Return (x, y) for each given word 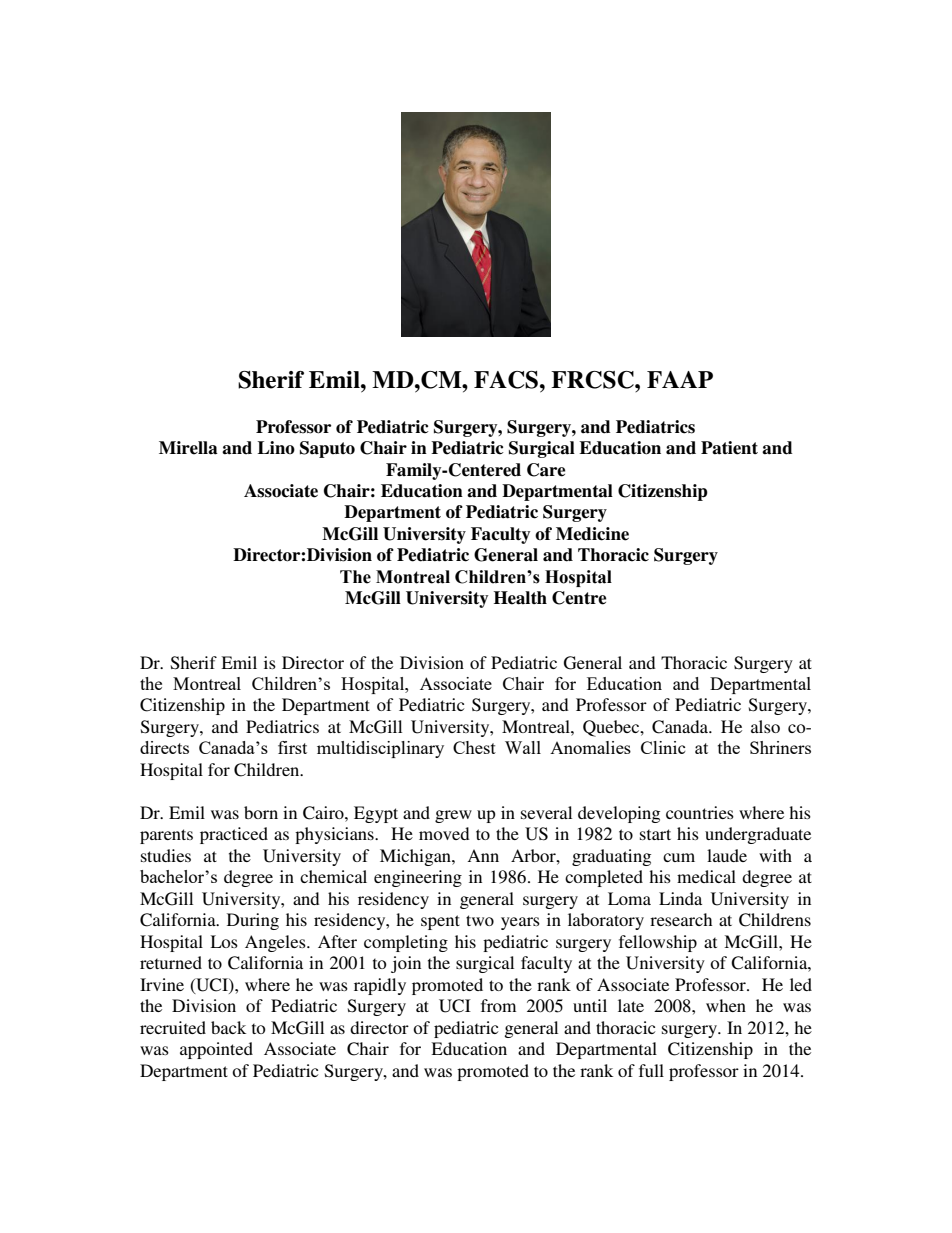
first (292, 747)
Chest (474, 747)
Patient (729, 448)
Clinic (663, 747)
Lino (276, 447)
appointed (216, 1050)
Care (546, 470)
